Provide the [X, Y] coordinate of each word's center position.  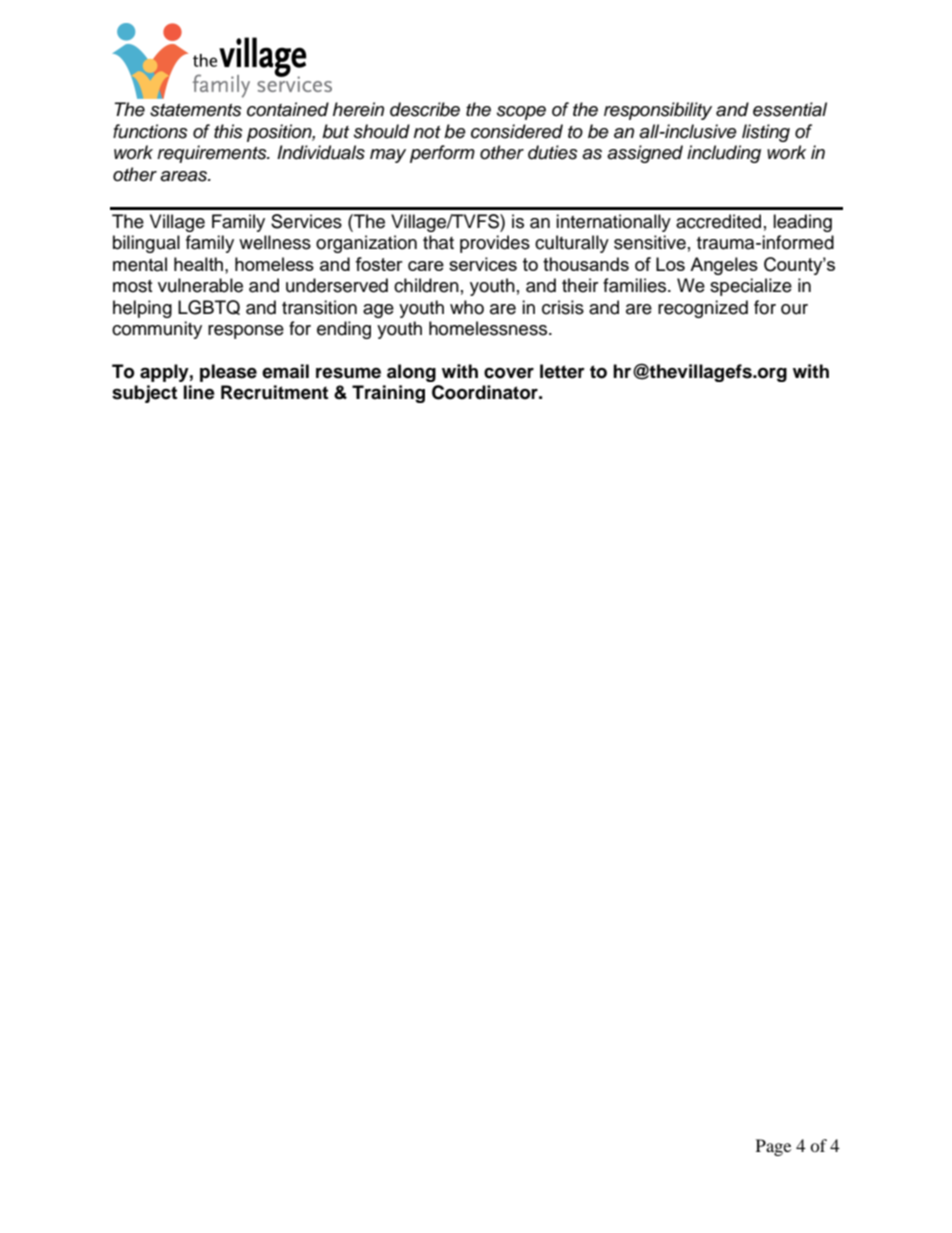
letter [562, 371]
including [724, 154]
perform [442, 154]
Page [773, 1147]
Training [388, 394]
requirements [213, 154]
